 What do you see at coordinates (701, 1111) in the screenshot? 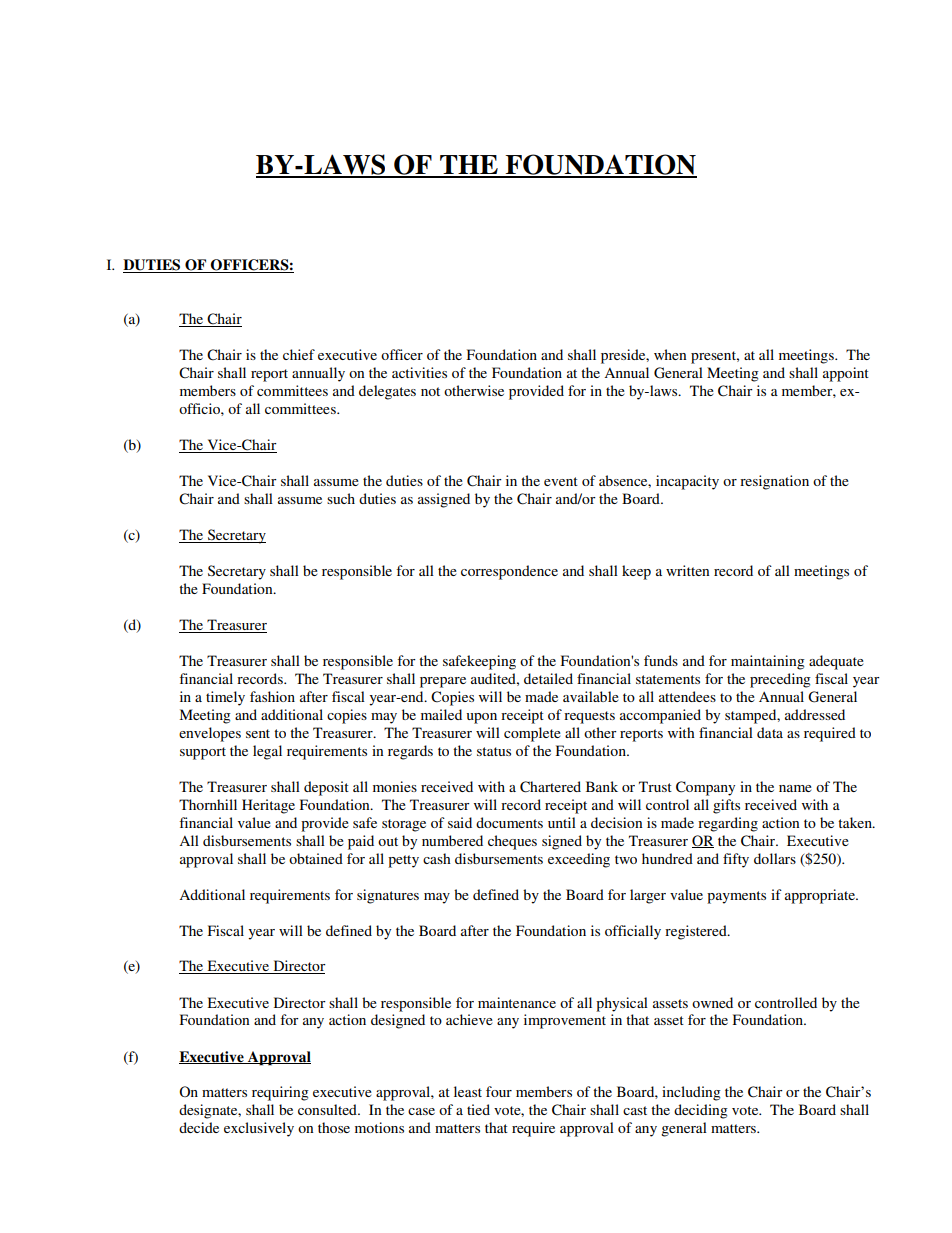
I see `deciding` at bounding box center [701, 1111].
